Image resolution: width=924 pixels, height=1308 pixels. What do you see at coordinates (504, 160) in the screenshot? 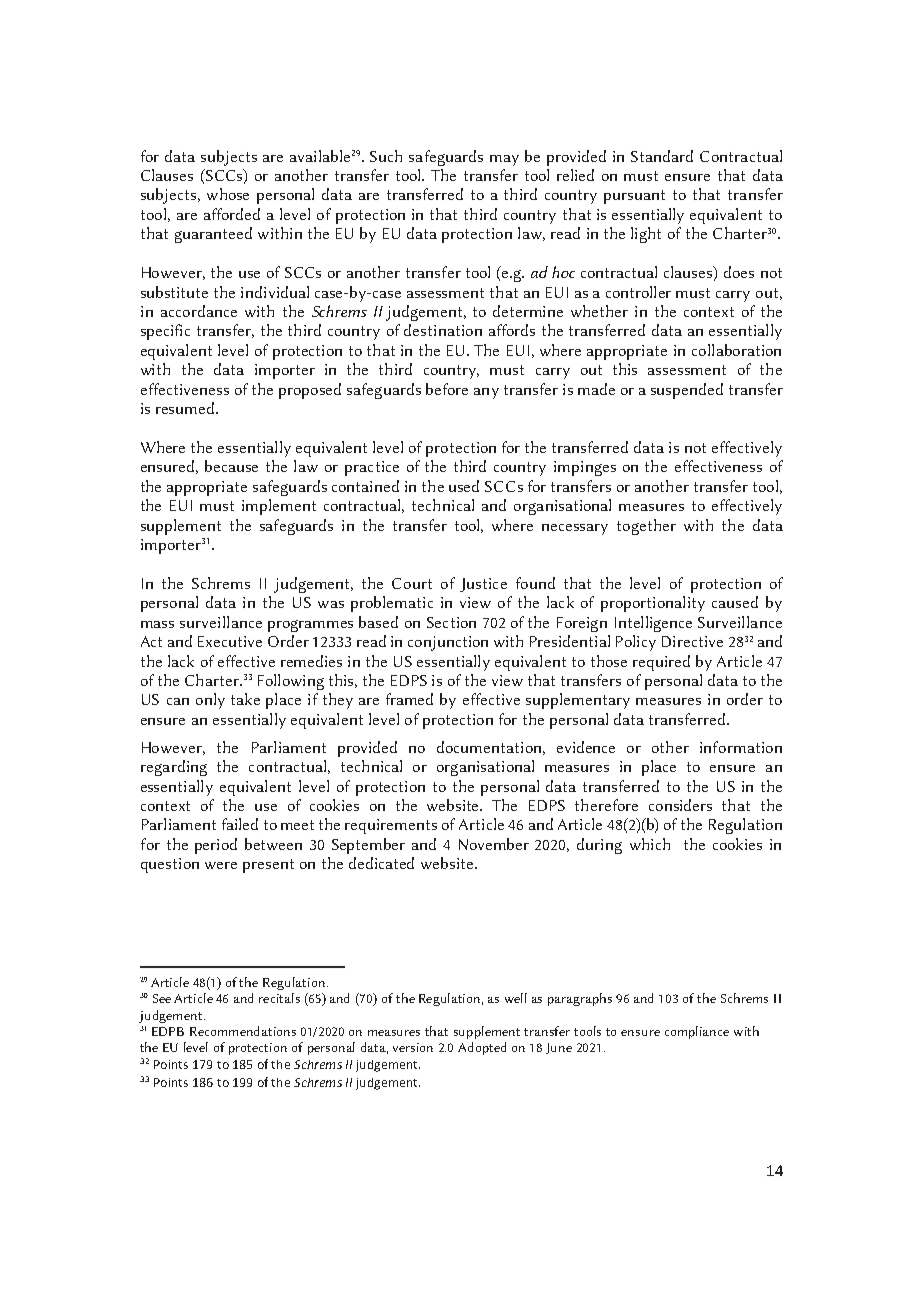
I see `may` at bounding box center [504, 160].
